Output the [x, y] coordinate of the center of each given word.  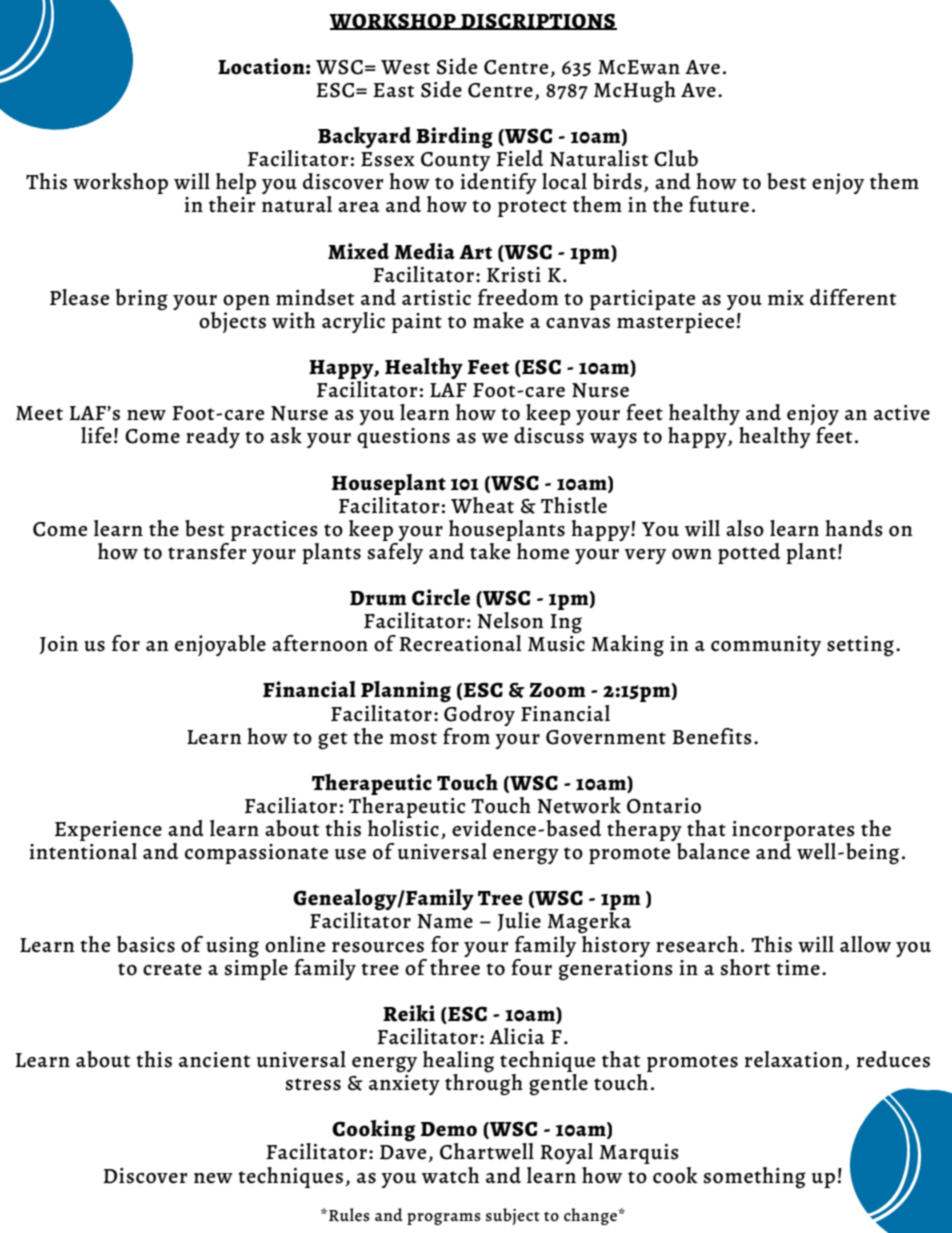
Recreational [460, 643]
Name [445, 921]
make [498, 320]
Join [58, 645]
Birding [454, 138]
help [236, 185]
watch [450, 1175]
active [902, 413]
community [766, 646]
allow [865, 944]
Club [676, 158]
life [96, 435]
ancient [214, 1060]
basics [146, 944]
